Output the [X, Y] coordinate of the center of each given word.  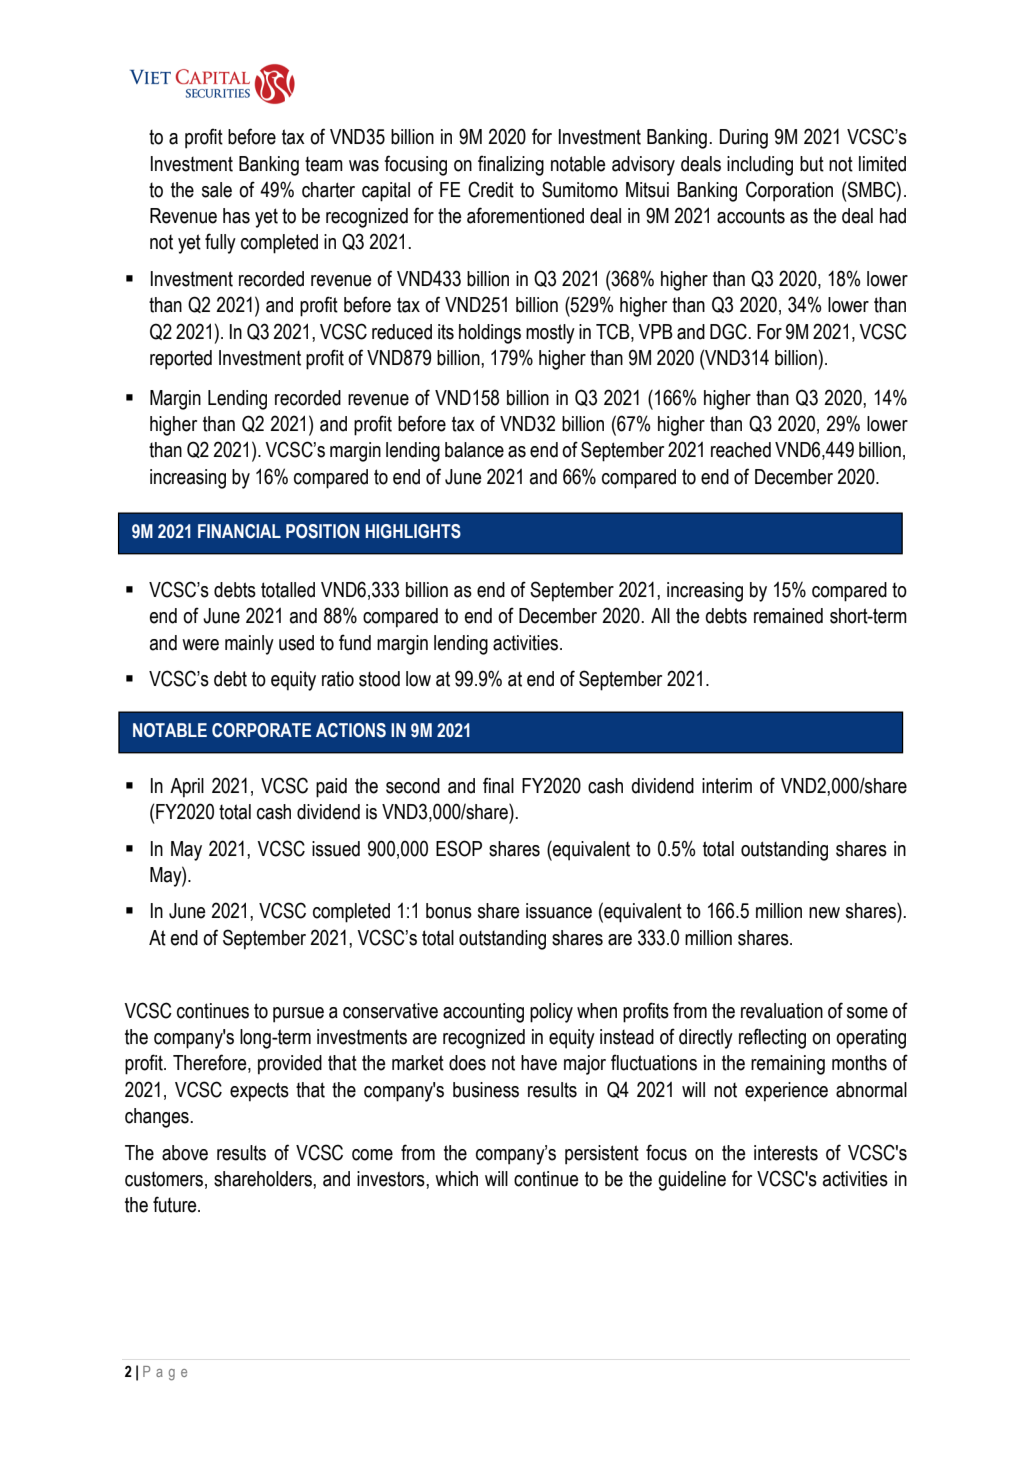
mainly [249, 645]
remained [788, 616]
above [185, 1153]
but [812, 164]
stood [379, 679]
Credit [491, 189]
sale [217, 190]
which [456, 1179]
